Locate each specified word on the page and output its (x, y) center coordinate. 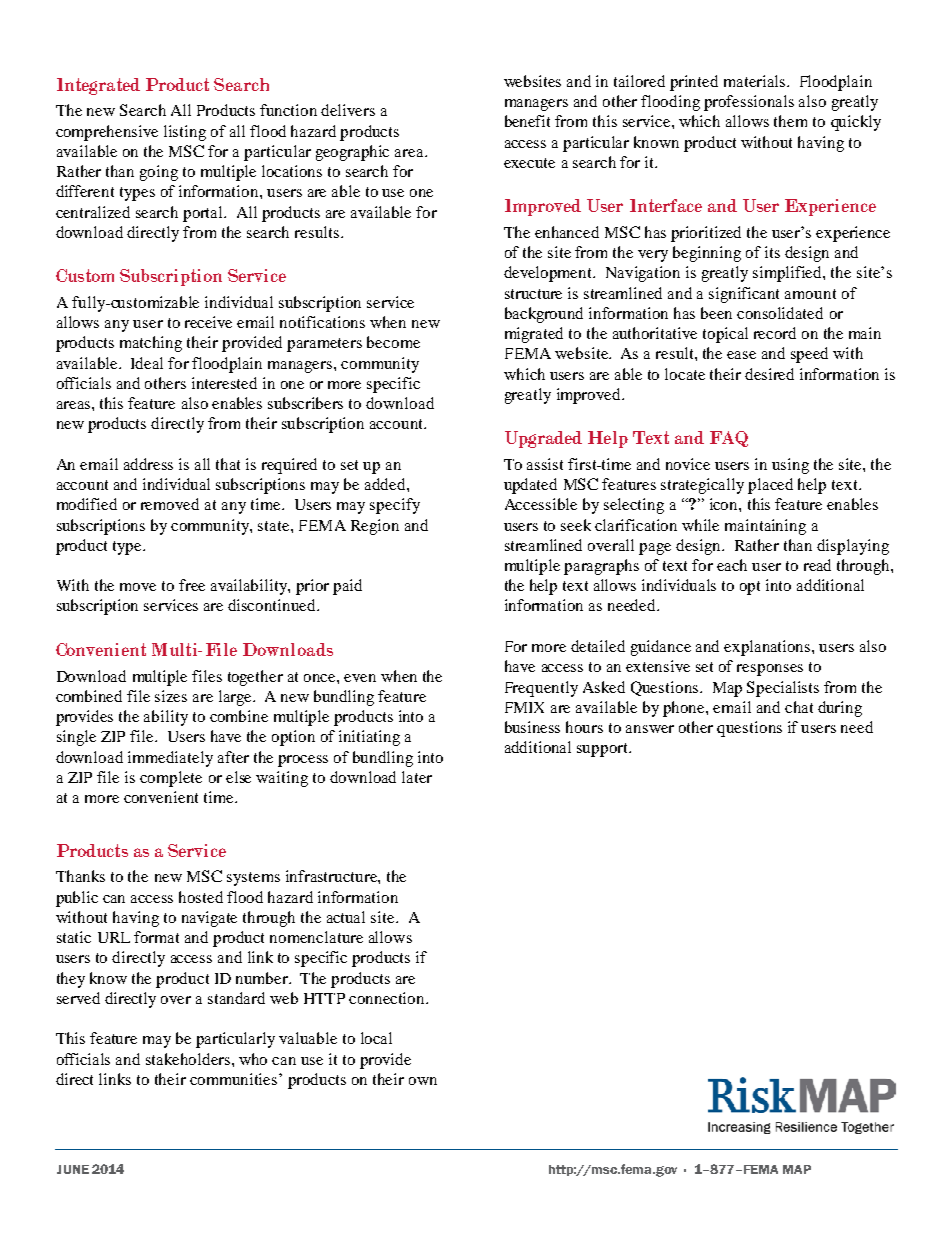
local (376, 1038)
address (148, 464)
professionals (749, 103)
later (417, 777)
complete (171, 779)
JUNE (73, 1169)
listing (185, 133)
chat (799, 707)
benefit (527, 121)
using (790, 466)
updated (530, 486)
